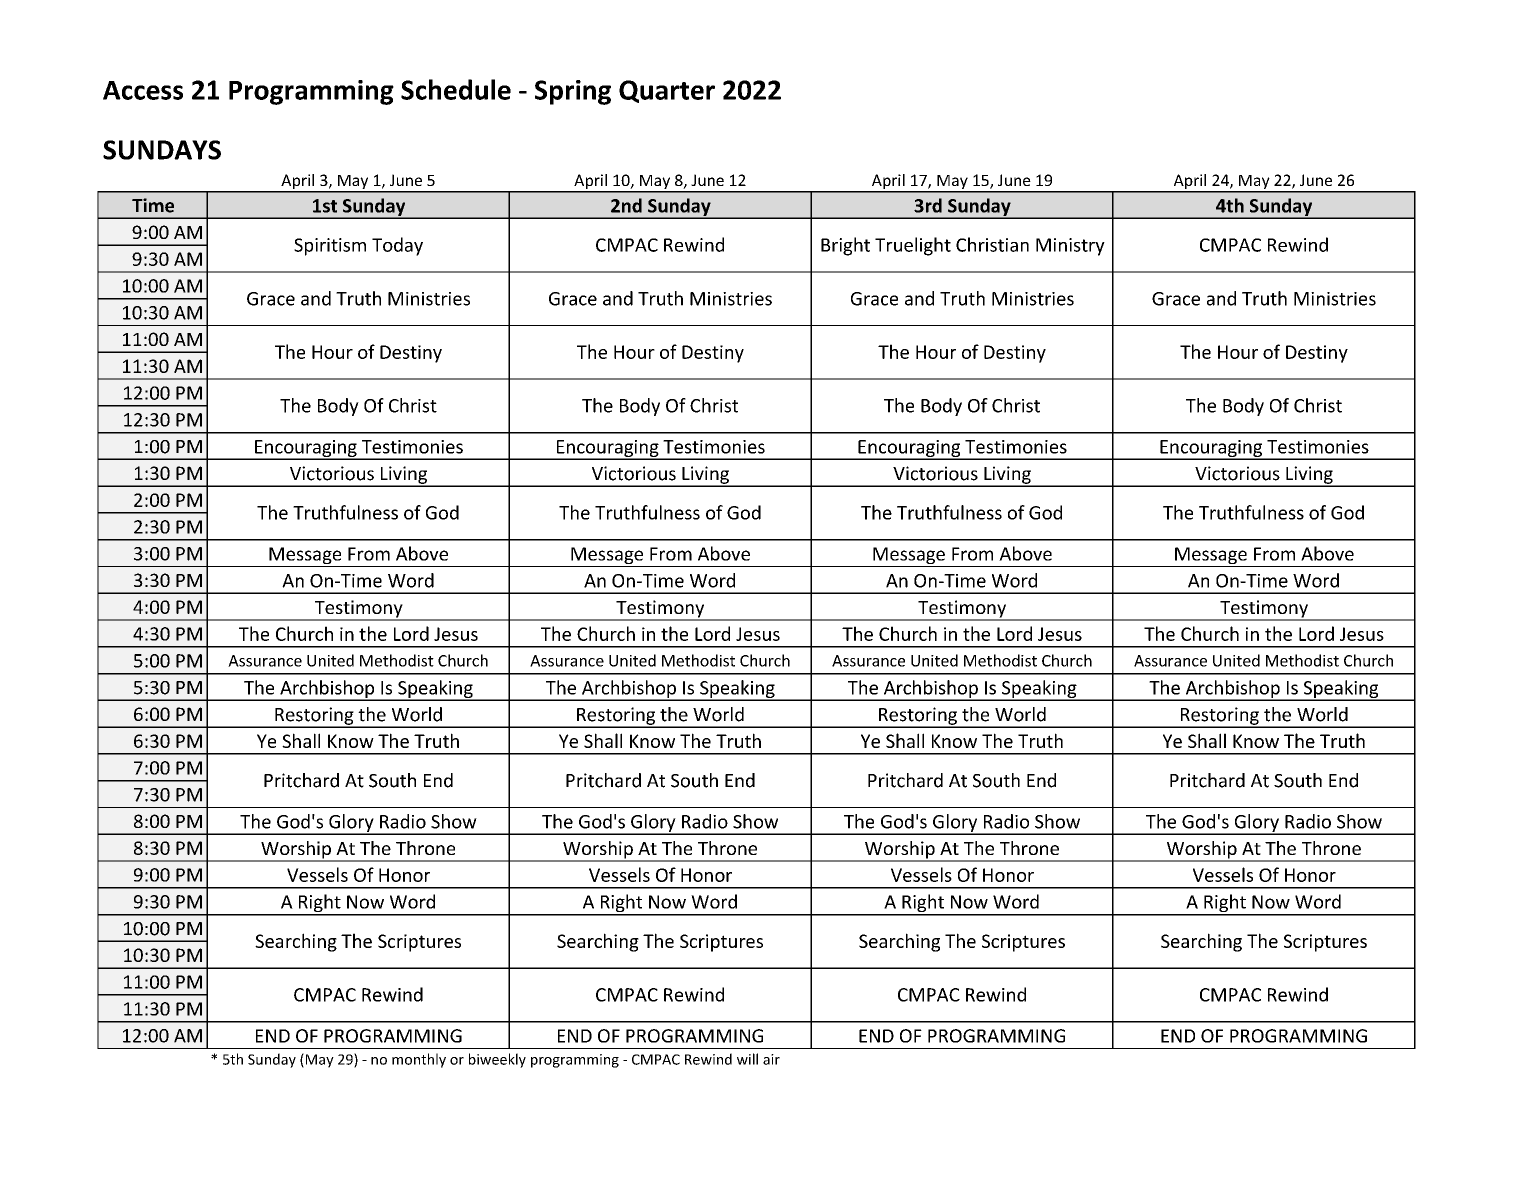 This document has height=1177, width=1524. Describe the element at coordinates (573, 92) in the document. I see `Spring` at that location.
